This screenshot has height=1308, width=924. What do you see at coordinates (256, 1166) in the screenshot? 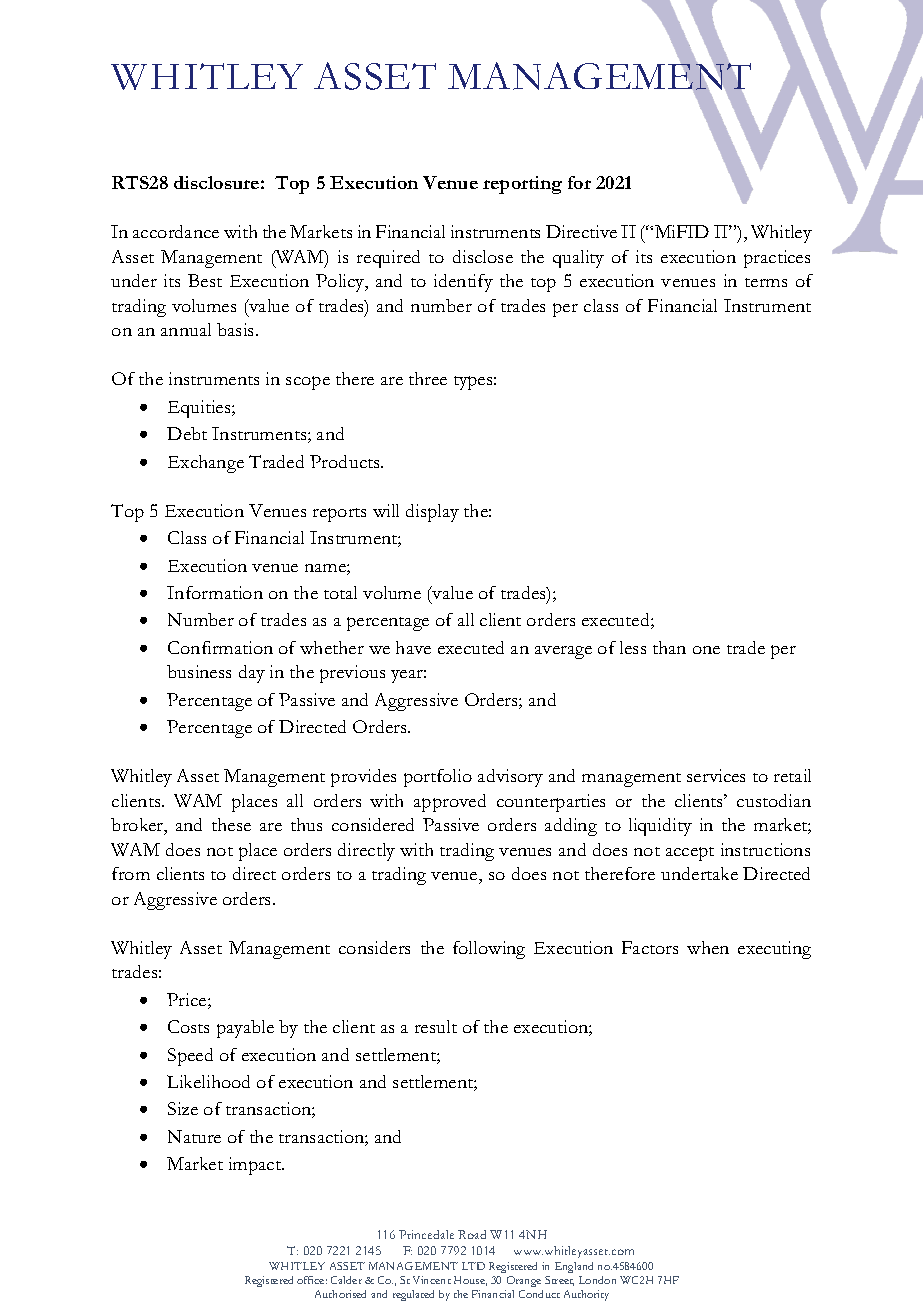
I see `impact` at bounding box center [256, 1166].
